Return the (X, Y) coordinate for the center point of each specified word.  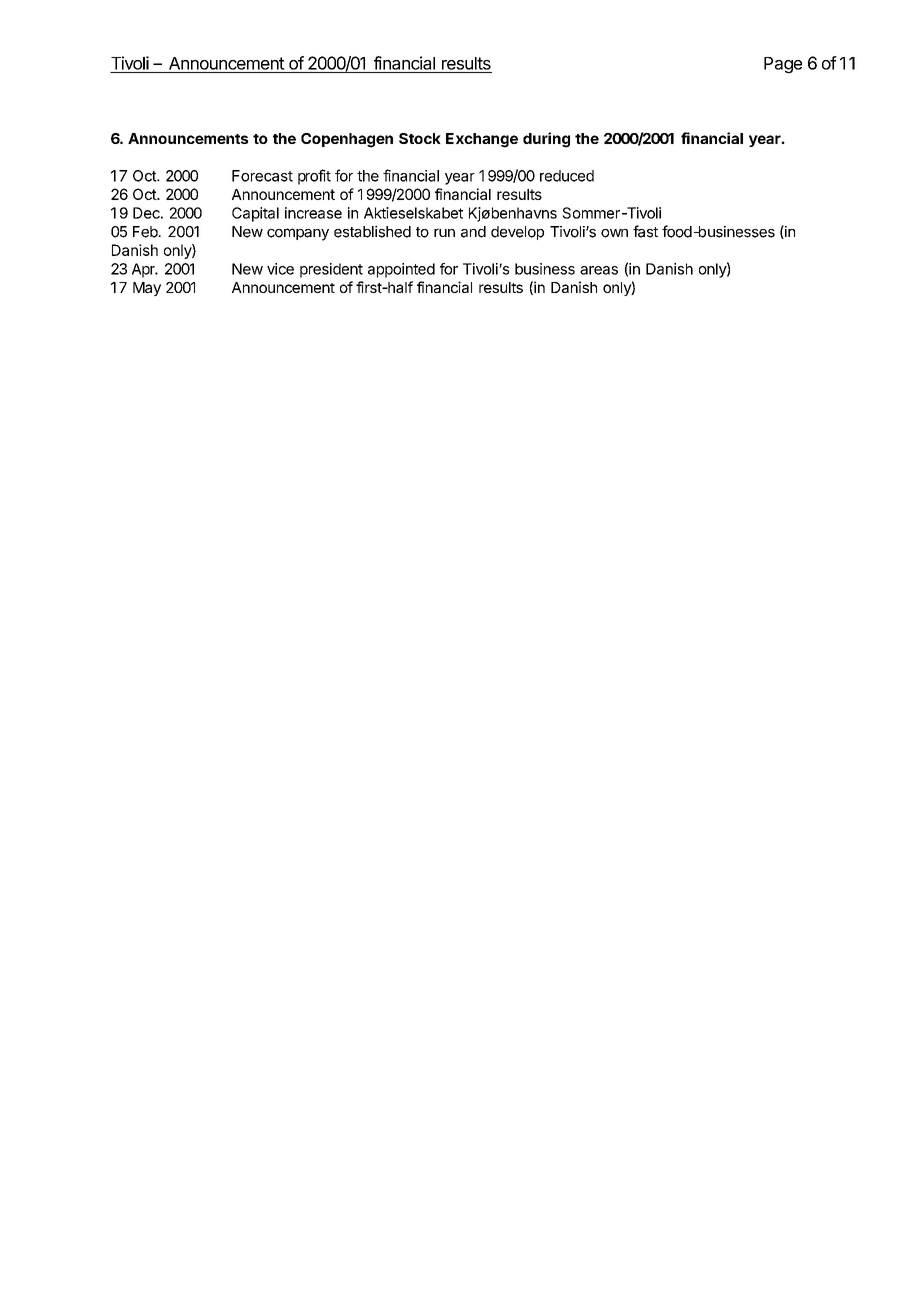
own (614, 233)
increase (313, 213)
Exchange (482, 140)
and (473, 232)
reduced (567, 176)
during (546, 140)
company (298, 234)
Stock (420, 138)
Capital (255, 214)
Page (783, 65)
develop (517, 233)
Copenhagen (347, 140)
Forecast (262, 176)
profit (314, 177)
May (147, 289)
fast (645, 231)
